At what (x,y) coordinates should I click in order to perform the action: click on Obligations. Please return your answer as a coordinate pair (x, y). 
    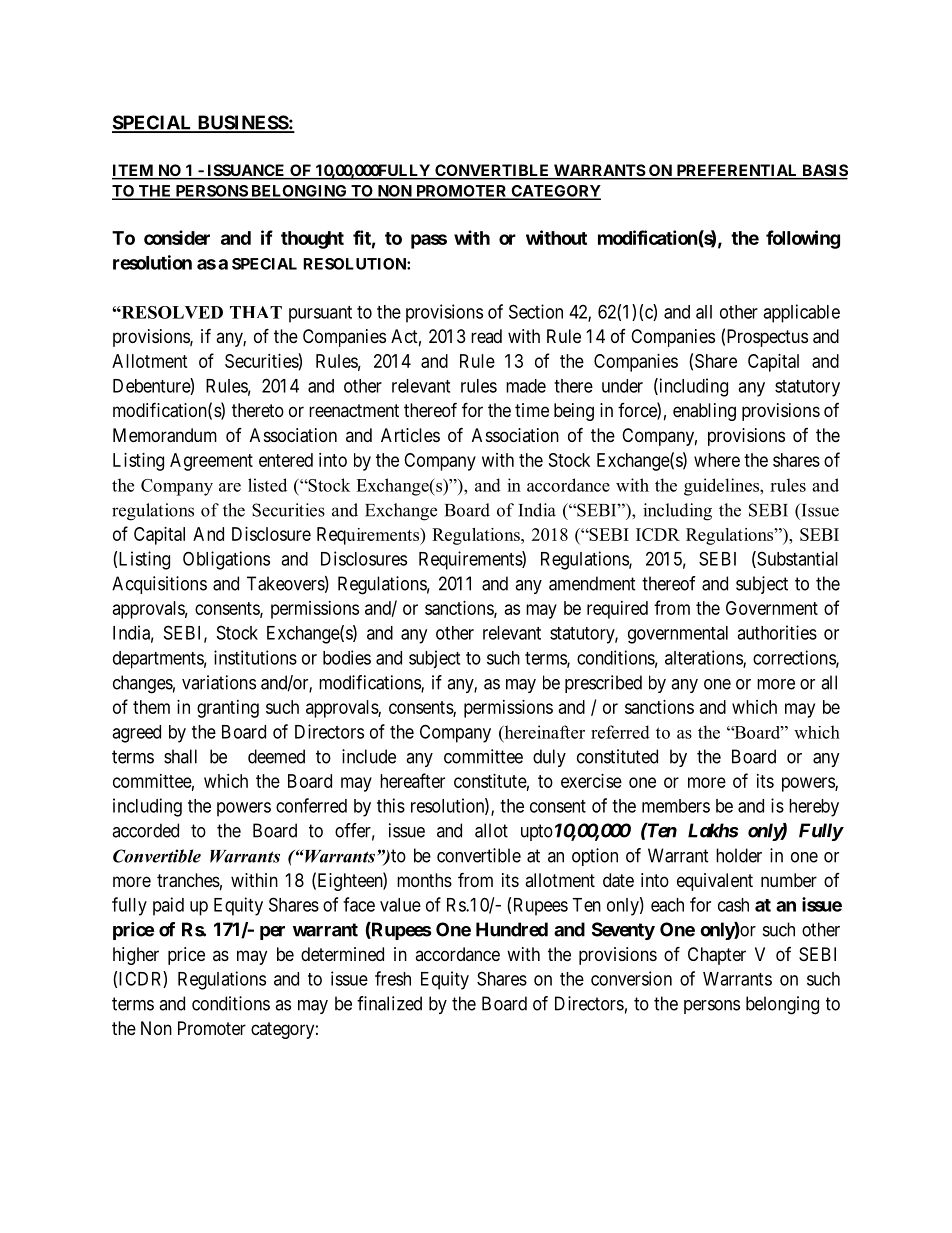
    Looking at the image, I should click on (226, 560).
